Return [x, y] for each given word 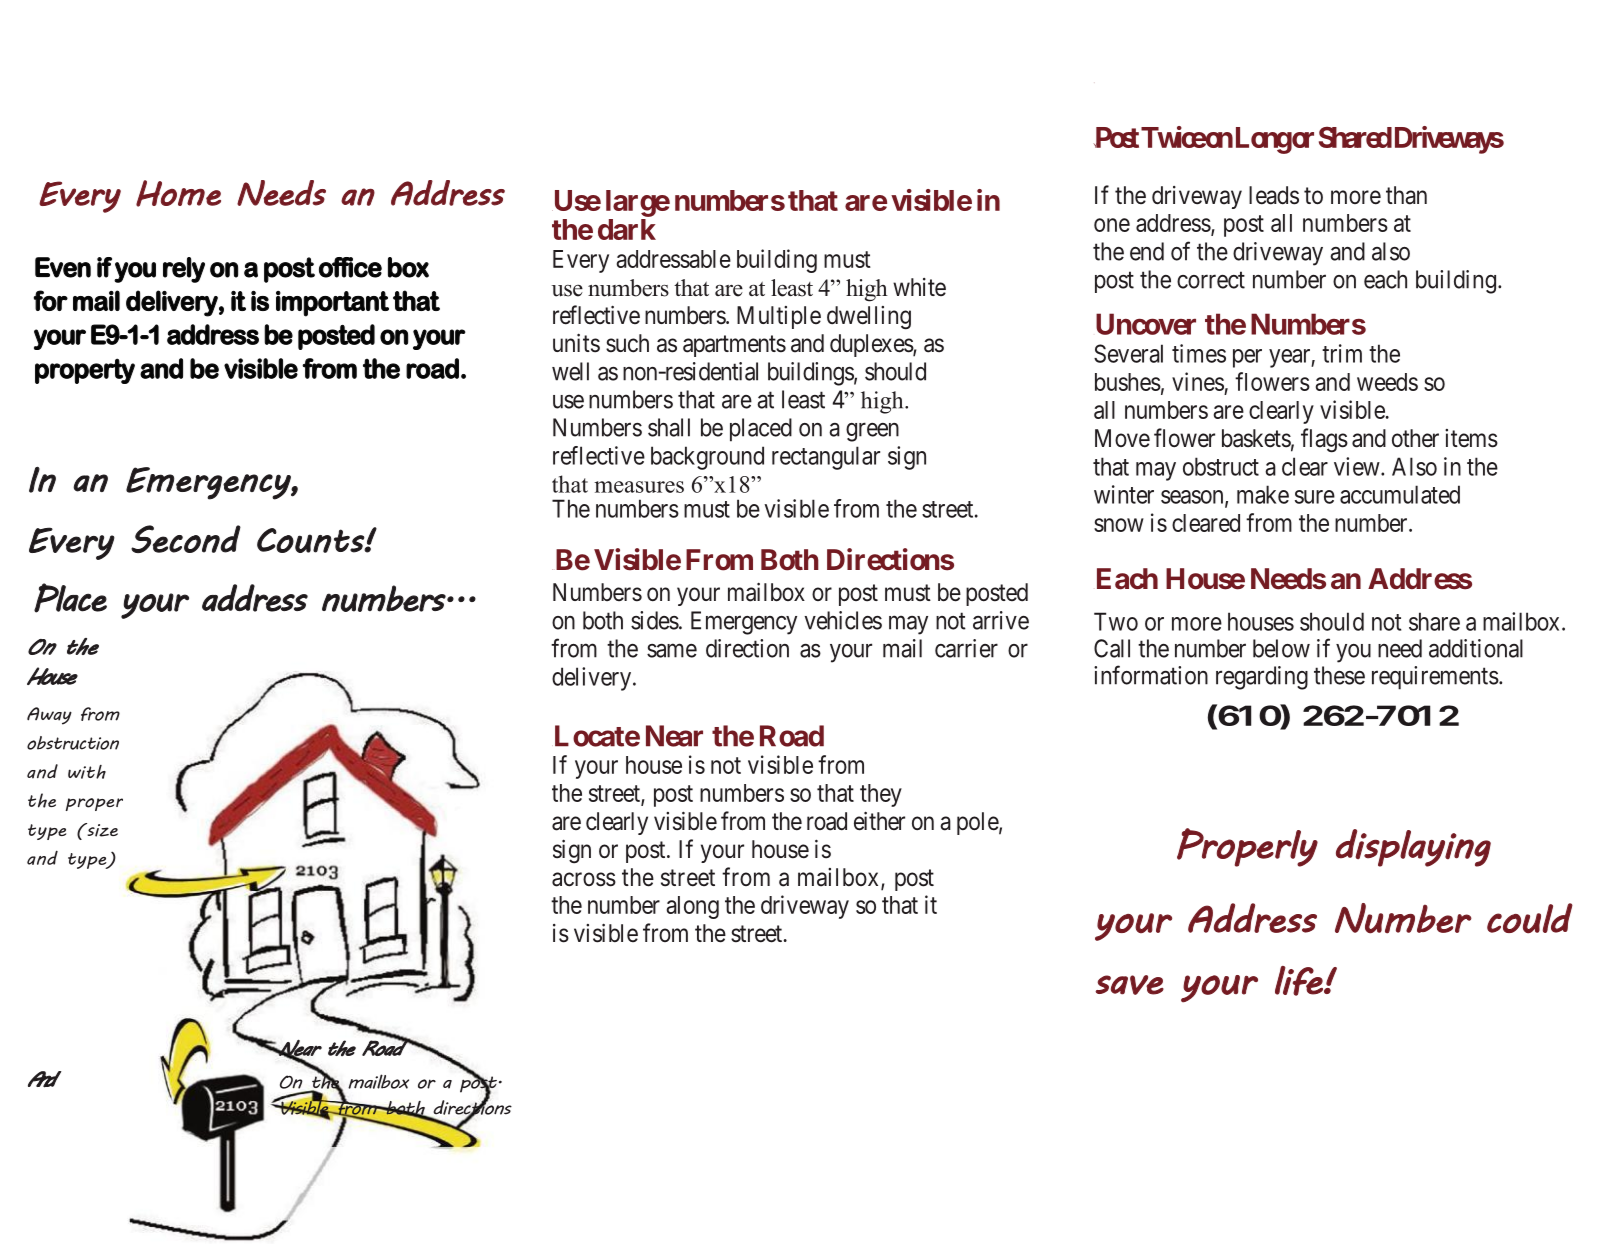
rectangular [826, 458]
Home [178, 193]
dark [627, 229]
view [1358, 466]
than [1406, 195]
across [584, 879]
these [1339, 675]
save [1129, 985]
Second [186, 539]
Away [49, 716]
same [672, 651]
